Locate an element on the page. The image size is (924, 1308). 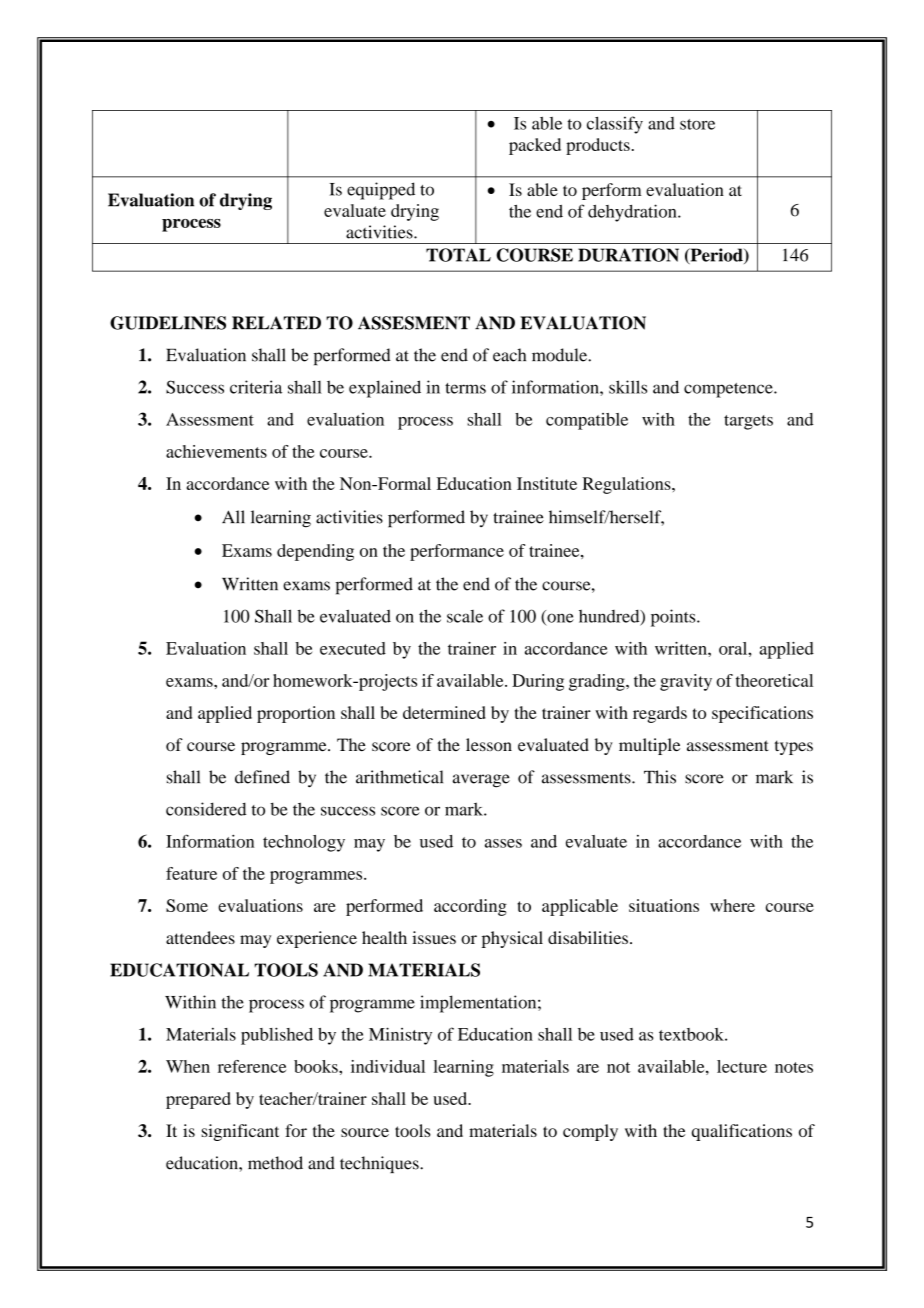
store is located at coordinates (697, 124).
